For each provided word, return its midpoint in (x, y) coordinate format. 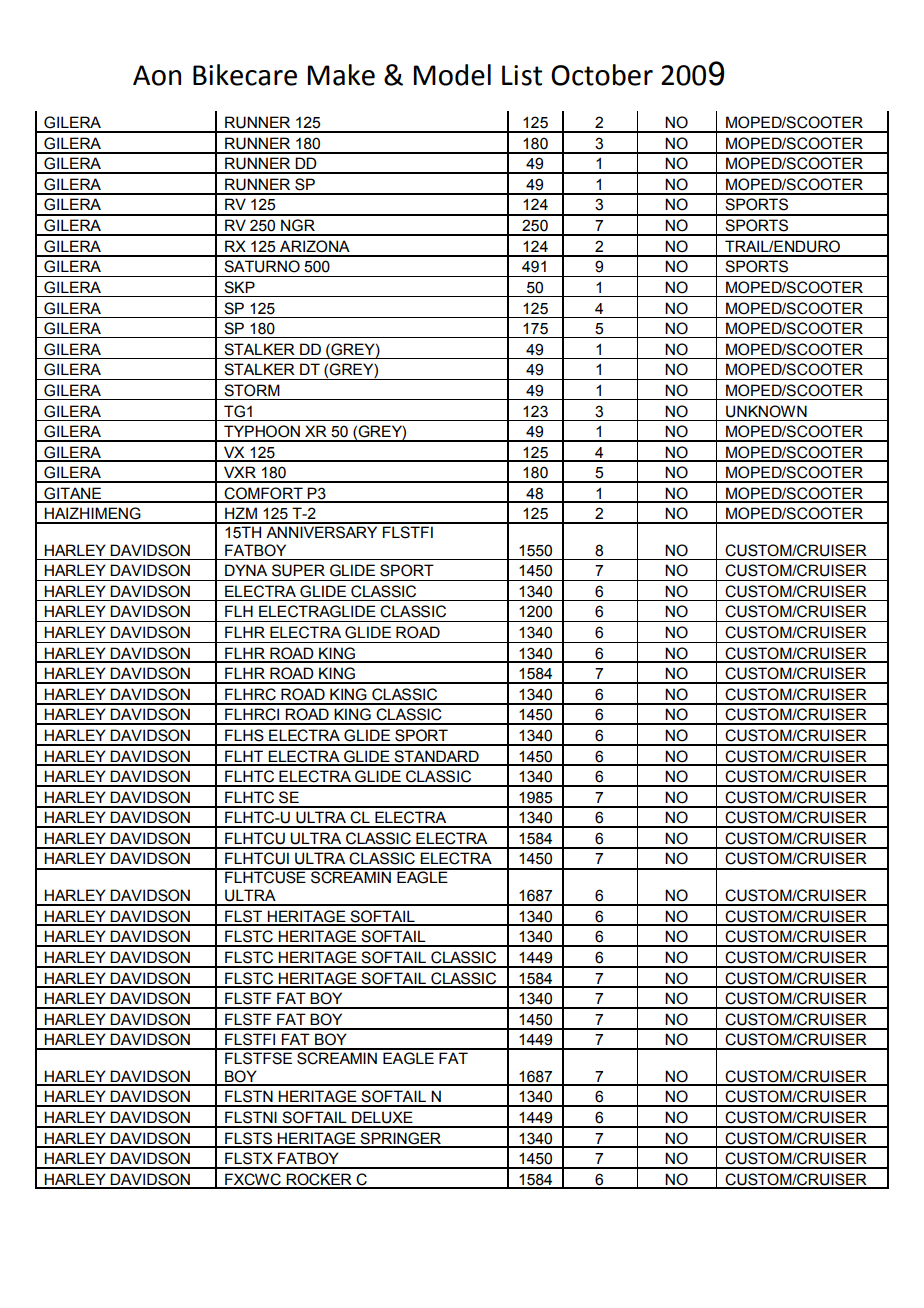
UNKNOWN (766, 411)
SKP (239, 287)
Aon (157, 75)
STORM (252, 390)
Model (452, 75)
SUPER (298, 570)
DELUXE (382, 1117)
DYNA (246, 570)
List (522, 75)
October (602, 75)
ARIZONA (315, 246)
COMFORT (264, 494)
